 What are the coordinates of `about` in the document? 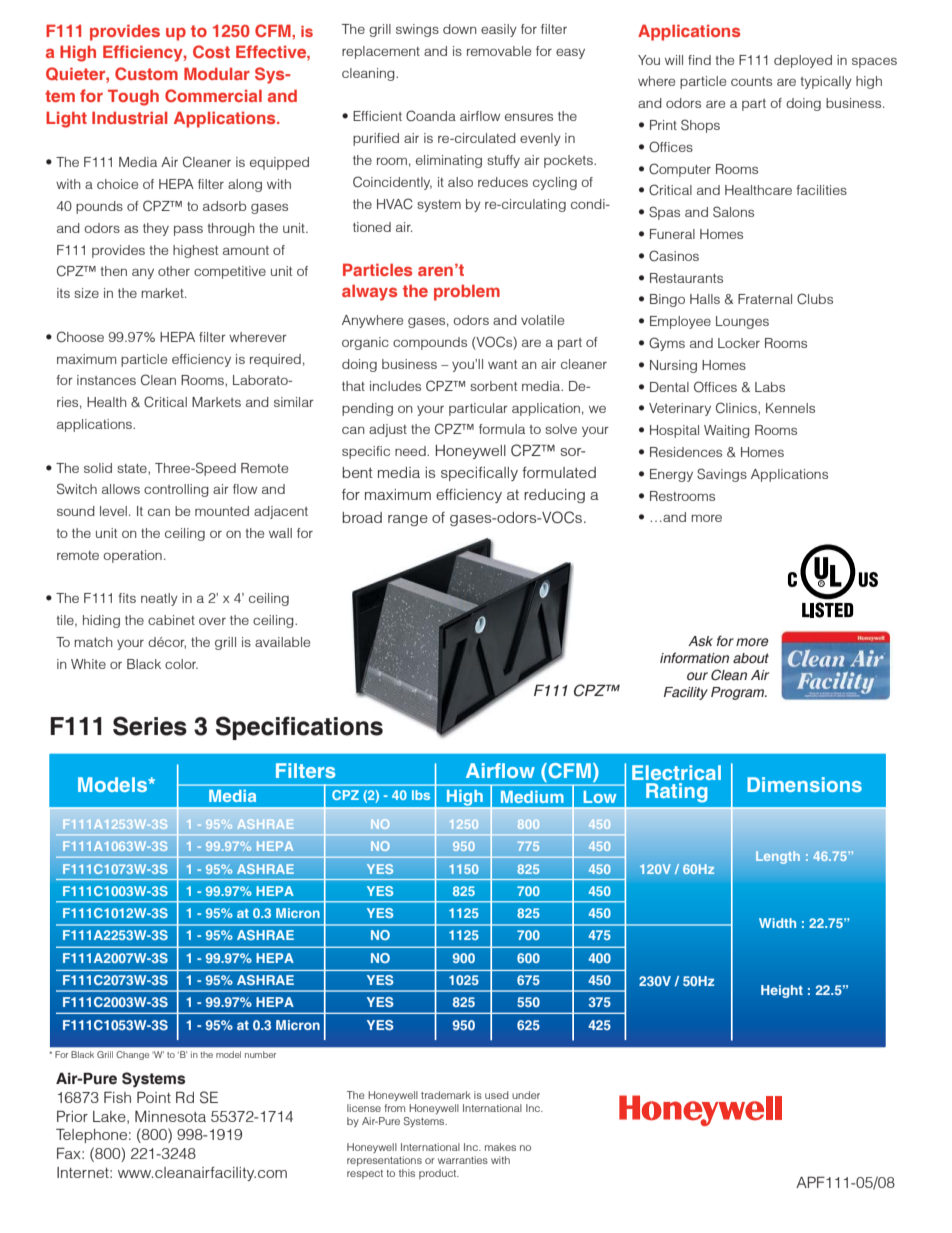 It's located at (751, 658).
